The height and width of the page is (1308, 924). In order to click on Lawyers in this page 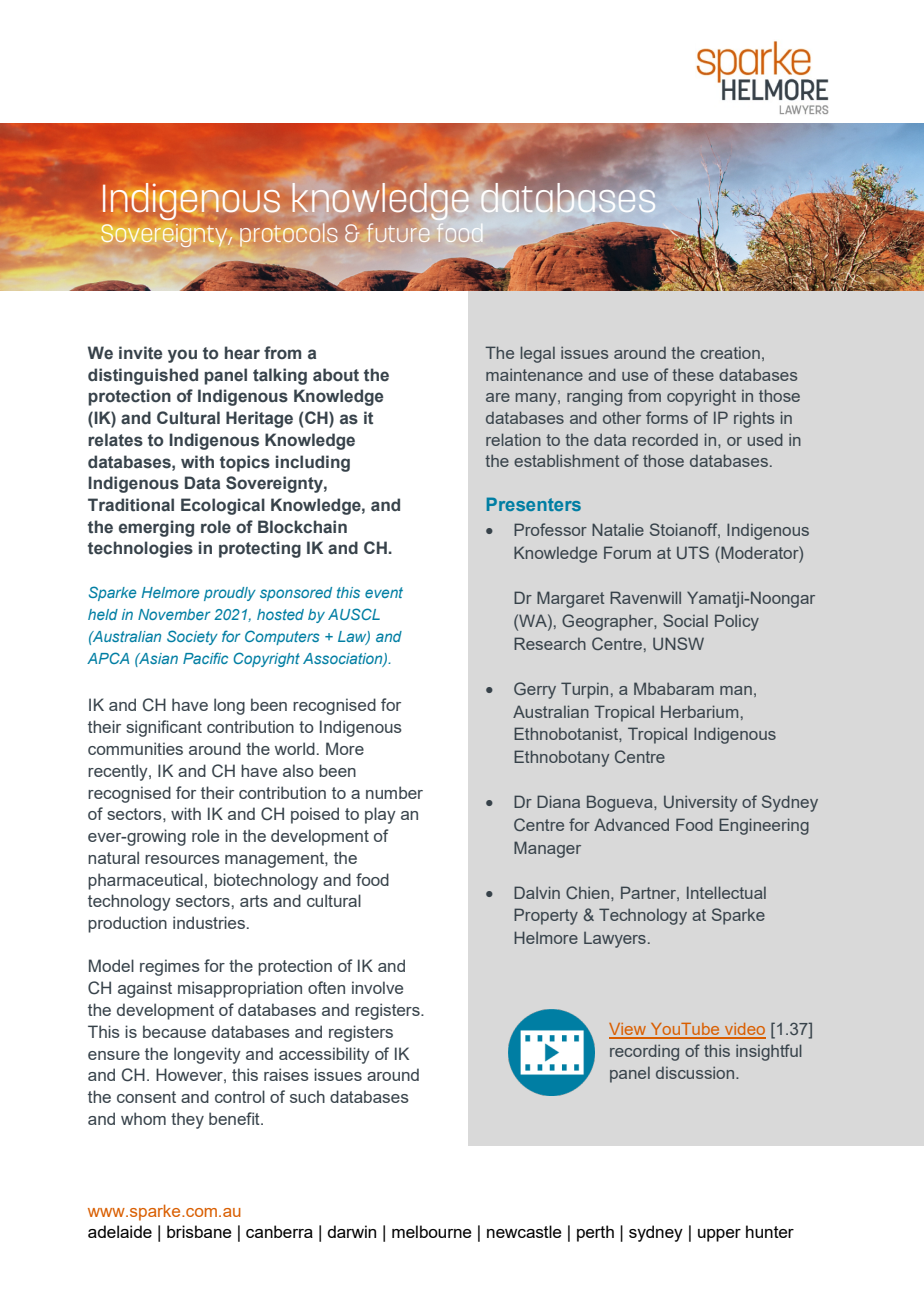, I will do `click(615, 940)`.
